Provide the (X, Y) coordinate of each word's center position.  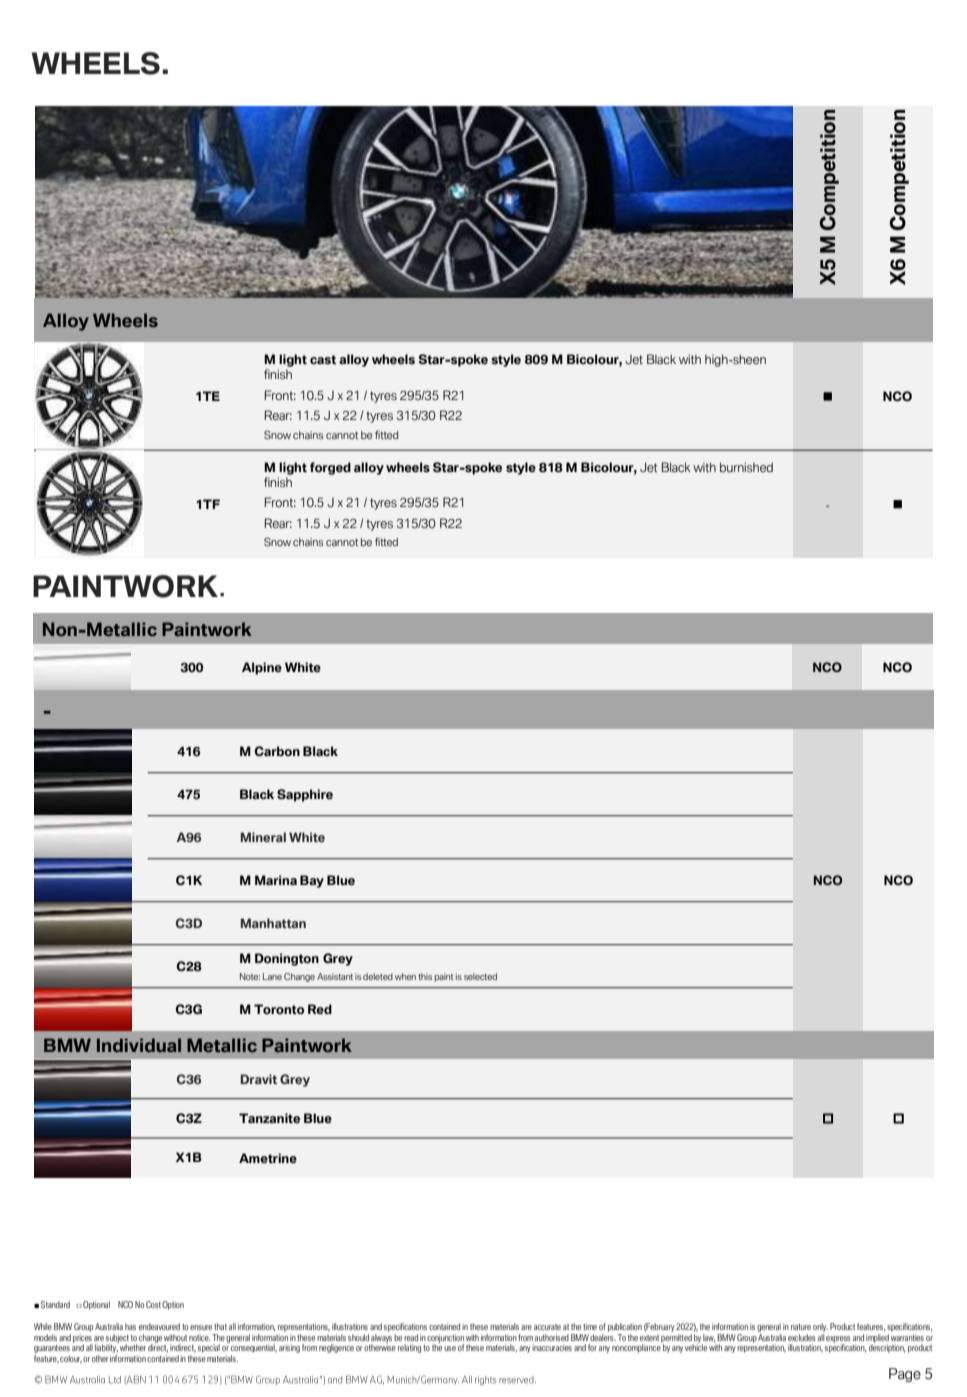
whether (132, 1346)
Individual (139, 1045)
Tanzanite (269, 1118)
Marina (276, 880)
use (450, 1348)
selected (480, 976)
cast (323, 359)
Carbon (277, 751)
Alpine (262, 668)
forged (330, 468)
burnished (746, 467)
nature (801, 1327)
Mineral (263, 837)
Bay (312, 881)
